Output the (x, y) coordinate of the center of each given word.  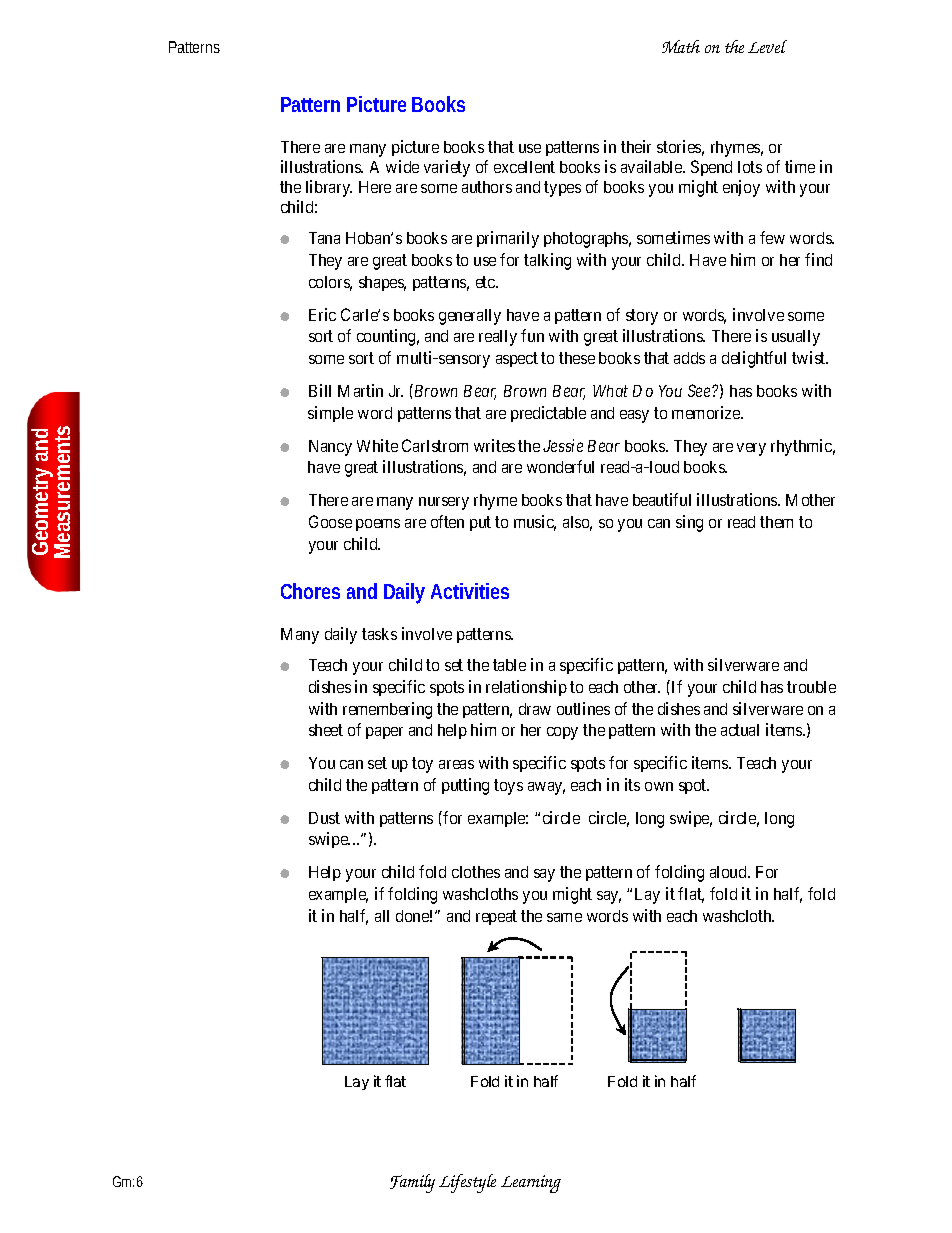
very (751, 449)
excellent (524, 167)
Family (412, 1183)
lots (750, 167)
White (377, 445)
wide (402, 166)
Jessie (563, 445)
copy (562, 733)
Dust (324, 818)
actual (740, 730)
